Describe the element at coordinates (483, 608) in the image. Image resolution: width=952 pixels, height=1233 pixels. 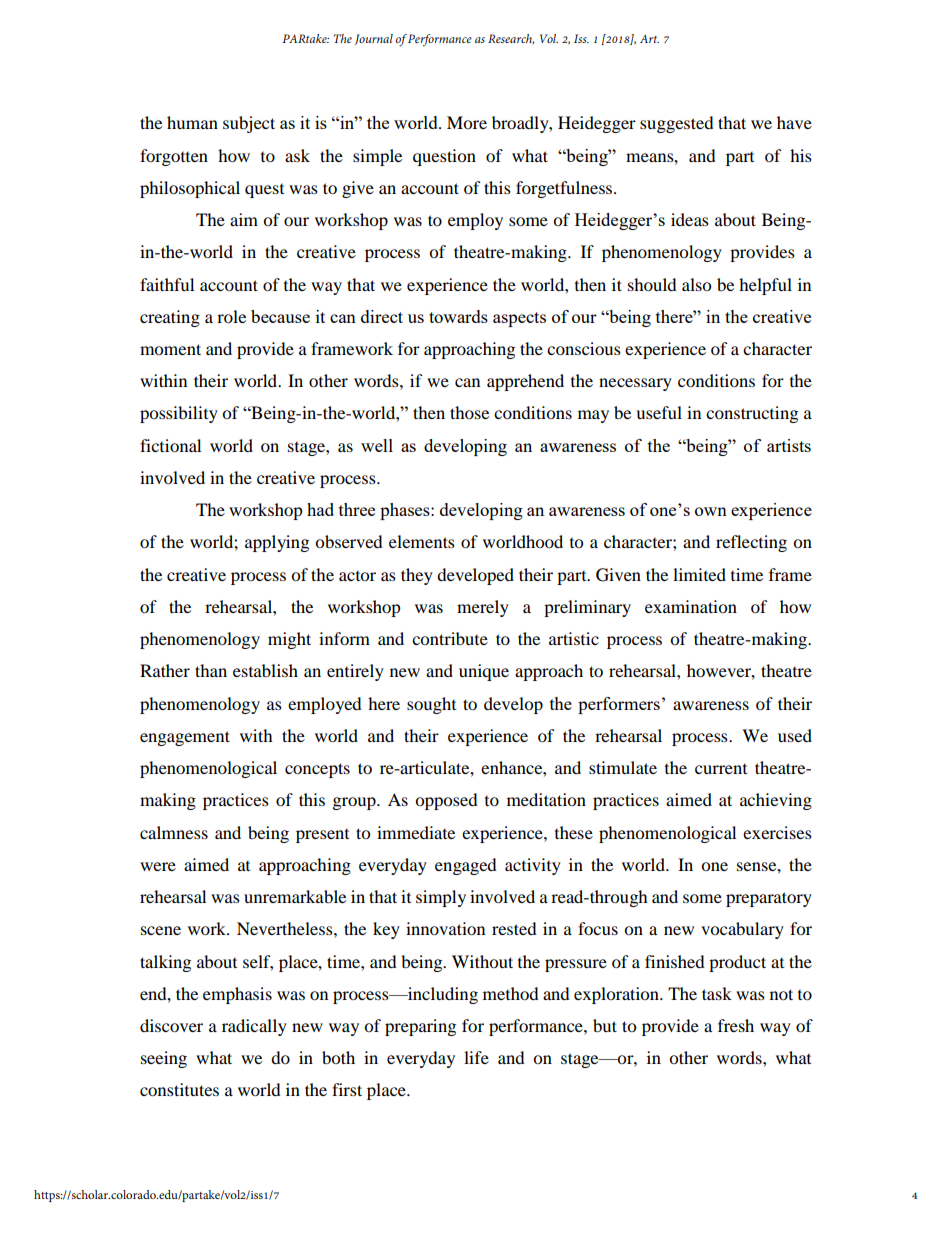
I see `merely` at that location.
